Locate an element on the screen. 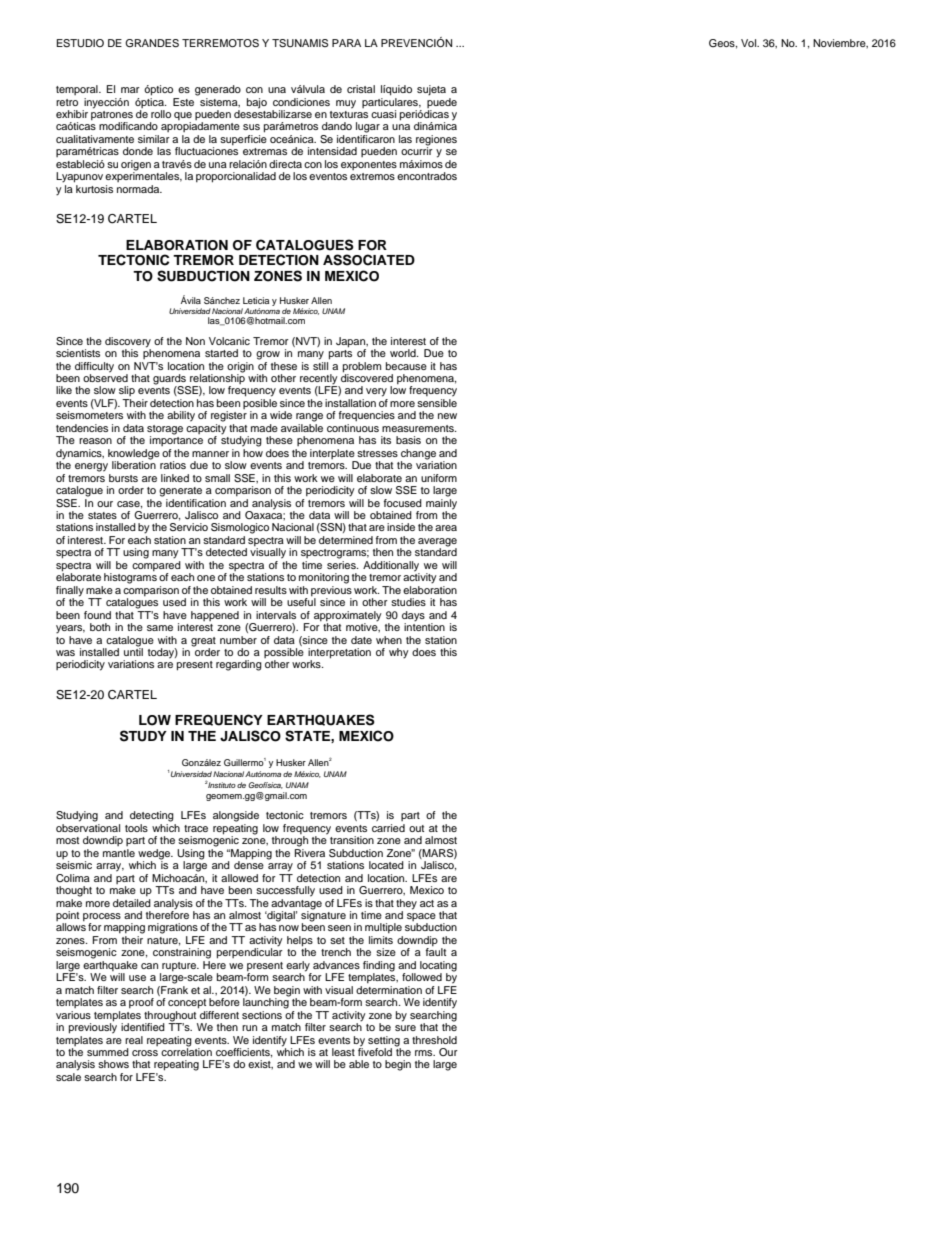 The image size is (952, 1233). setting is located at coordinates (384, 1041).
